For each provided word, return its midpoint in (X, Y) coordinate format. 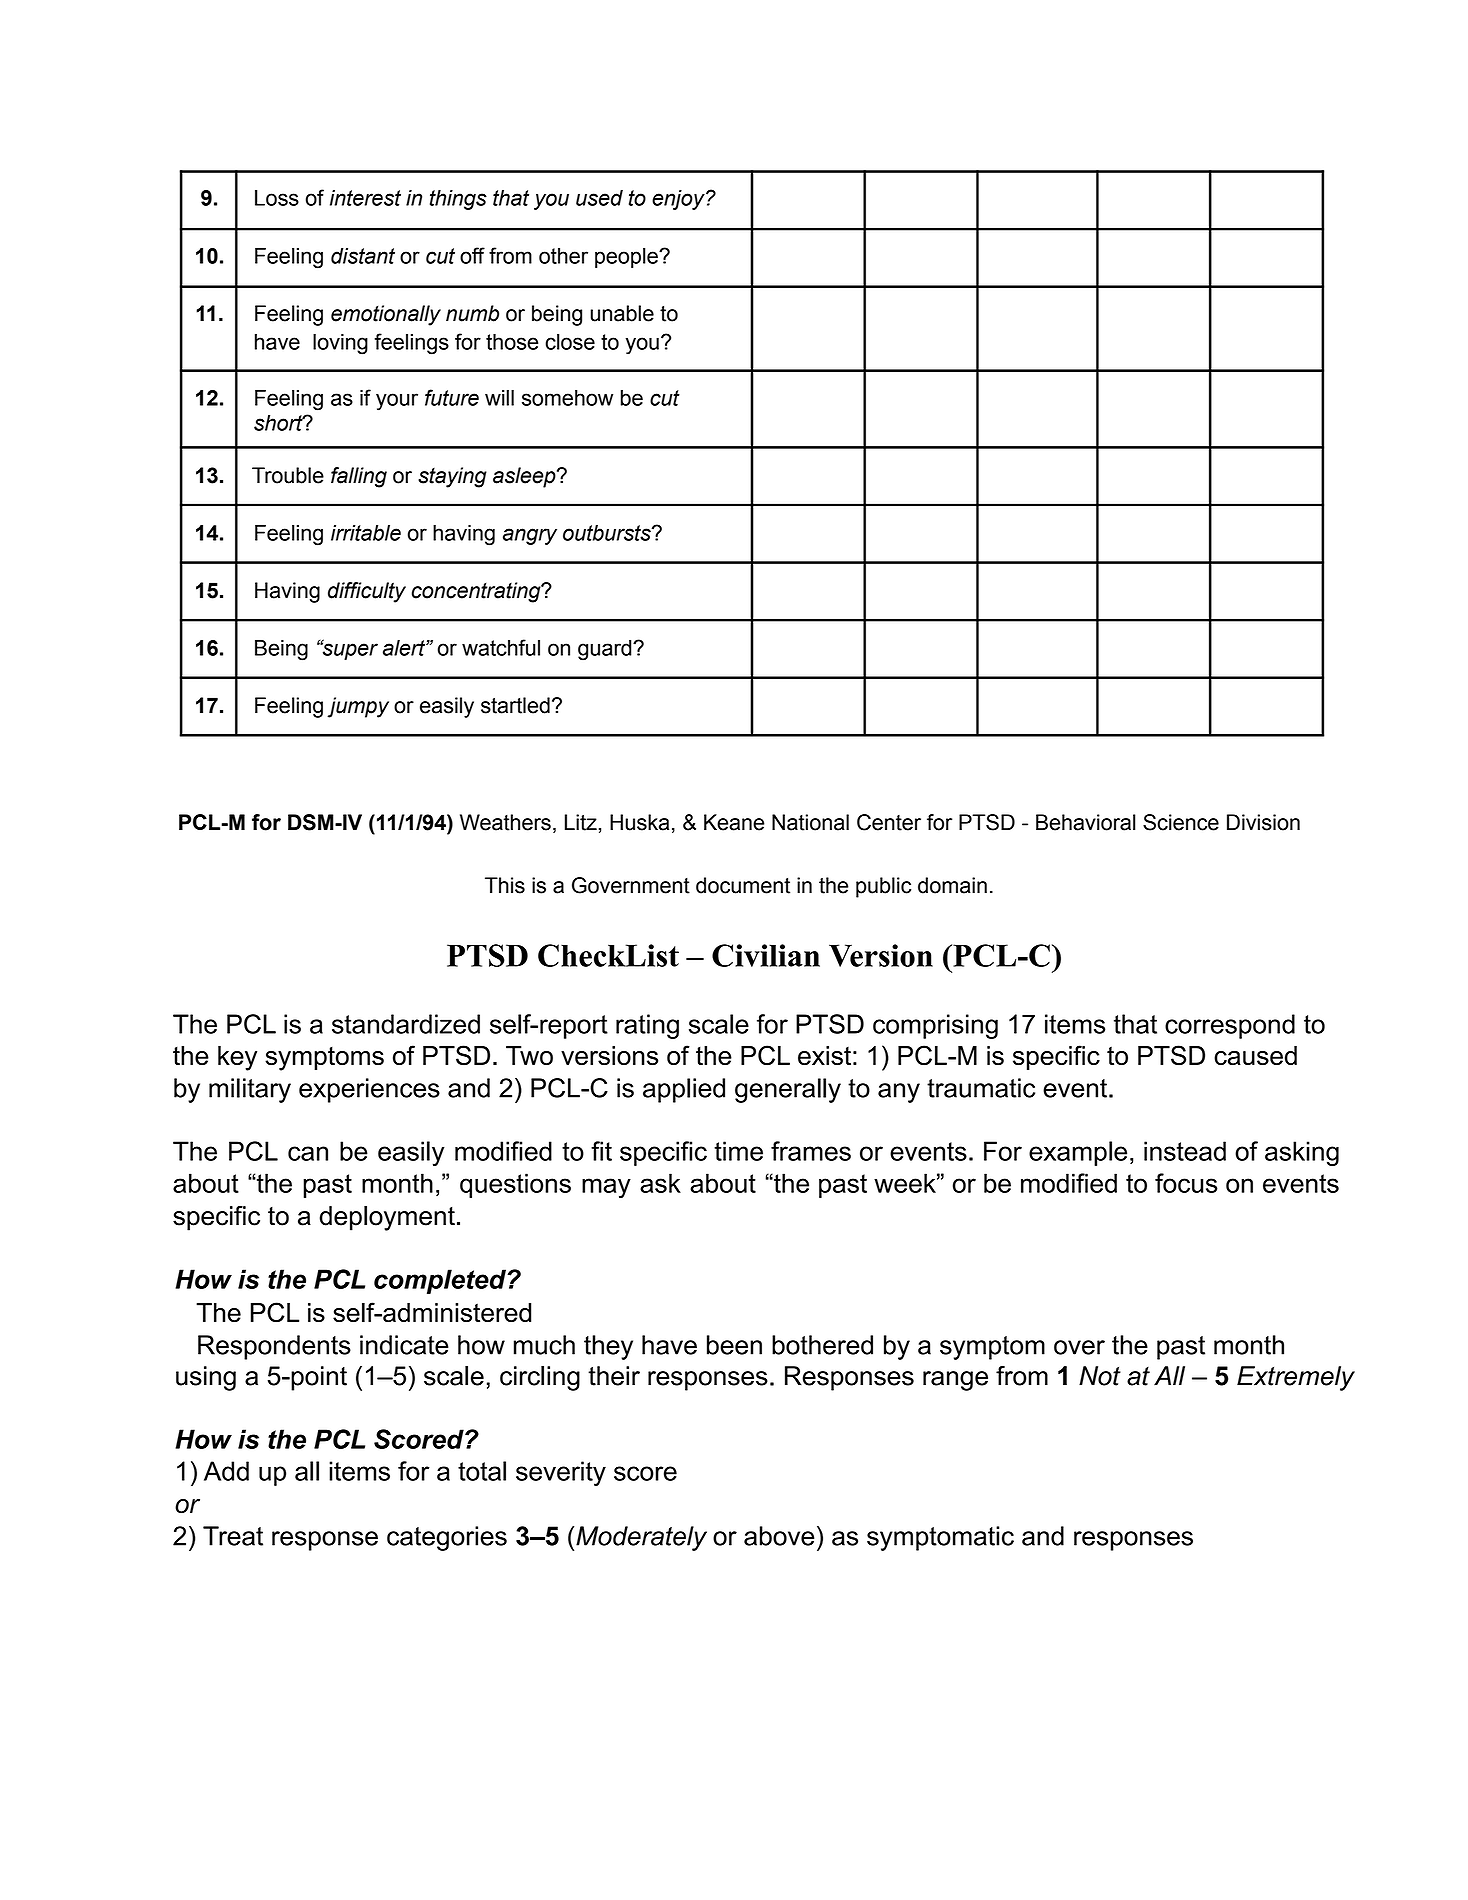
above (779, 1536)
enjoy (679, 200)
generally (788, 1090)
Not (1100, 1376)
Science (1181, 822)
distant (363, 256)
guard (606, 650)
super (349, 650)
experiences (369, 1090)
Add (226, 1471)
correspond (1230, 1026)
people (627, 258)
